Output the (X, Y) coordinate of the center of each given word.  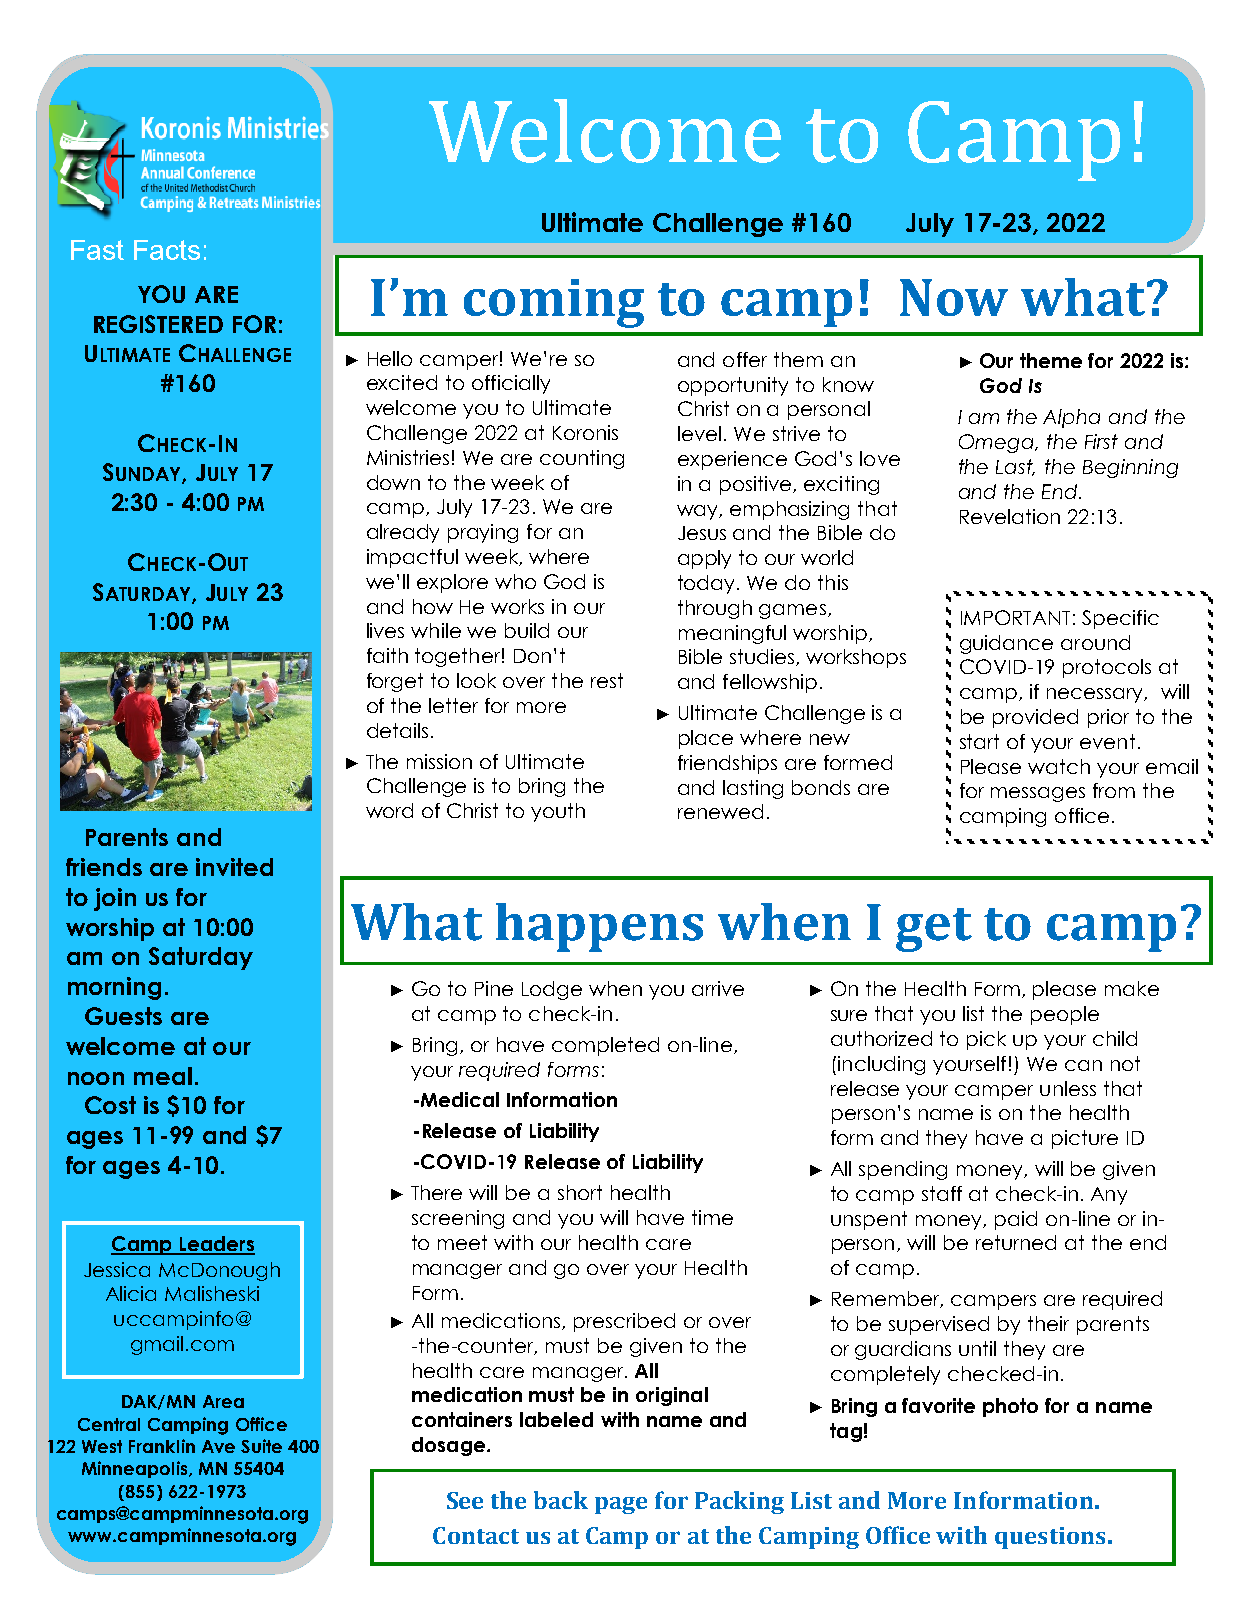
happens (599, 927)
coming (554, 303)
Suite (261, 1446)
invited (234, 867)
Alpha (1071, 418)
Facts (167, 250)
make (1132, 988)
